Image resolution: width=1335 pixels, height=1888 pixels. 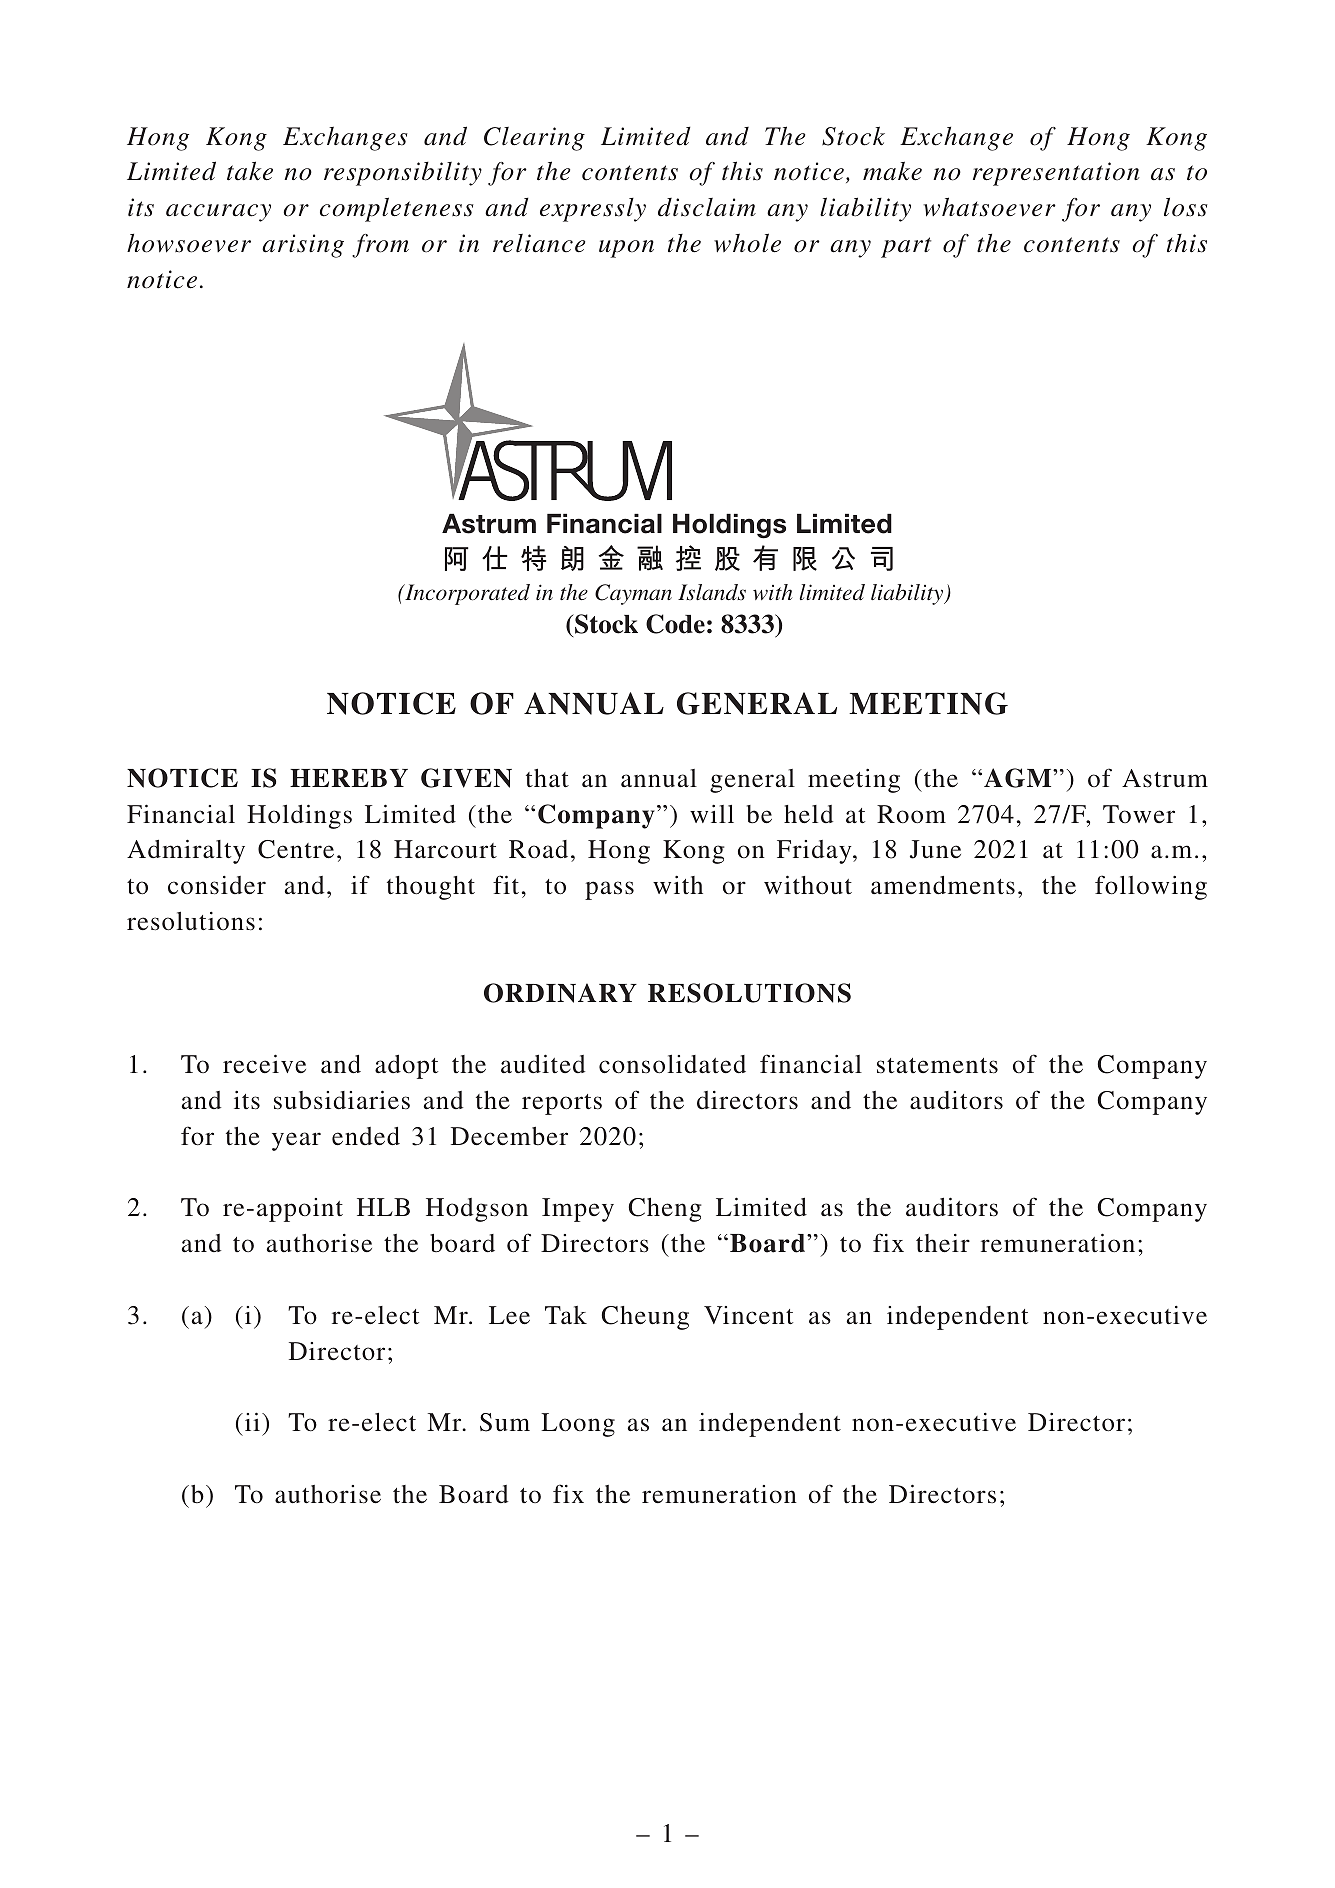 What do you see at coordinates (349, 778) in the screenshot?
I see `HEREBY` at bounding box center [349, 778].
